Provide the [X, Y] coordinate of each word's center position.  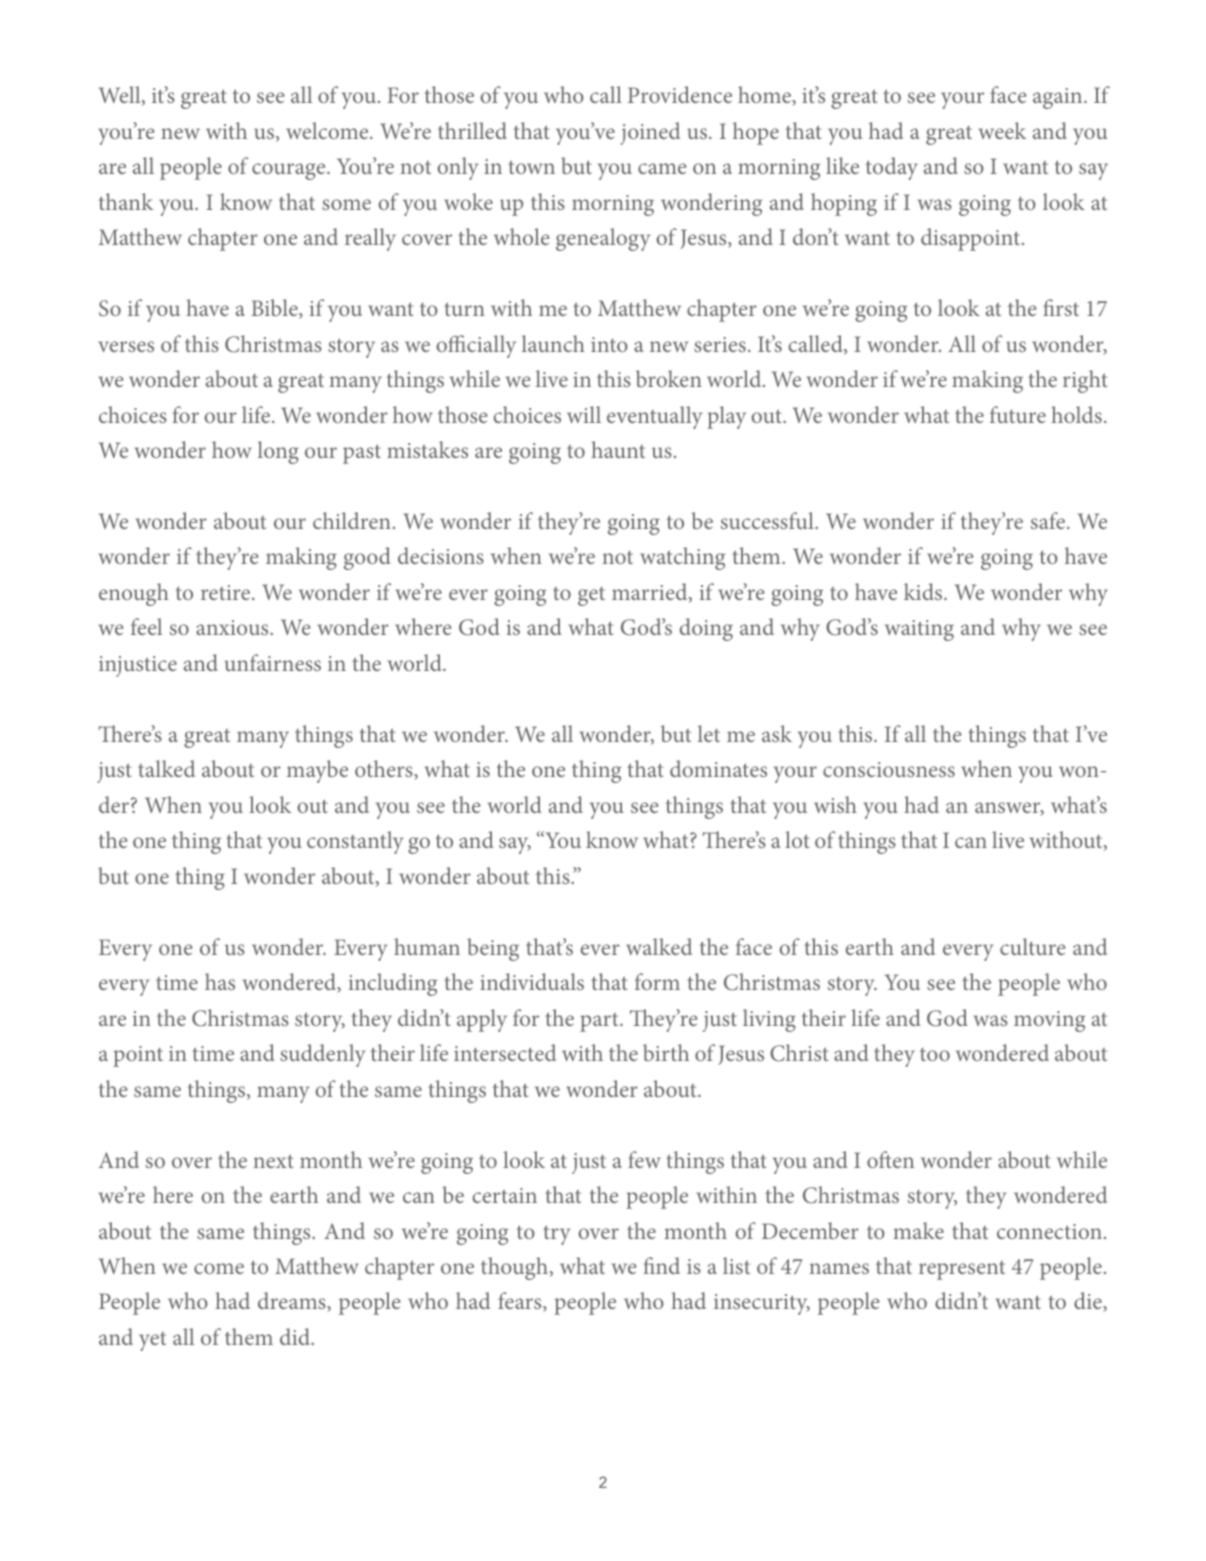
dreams [293, 1302]
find [661, 1265]
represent [962, 1270]
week [1002, 130]
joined [650, 133]
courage [290, 171]
